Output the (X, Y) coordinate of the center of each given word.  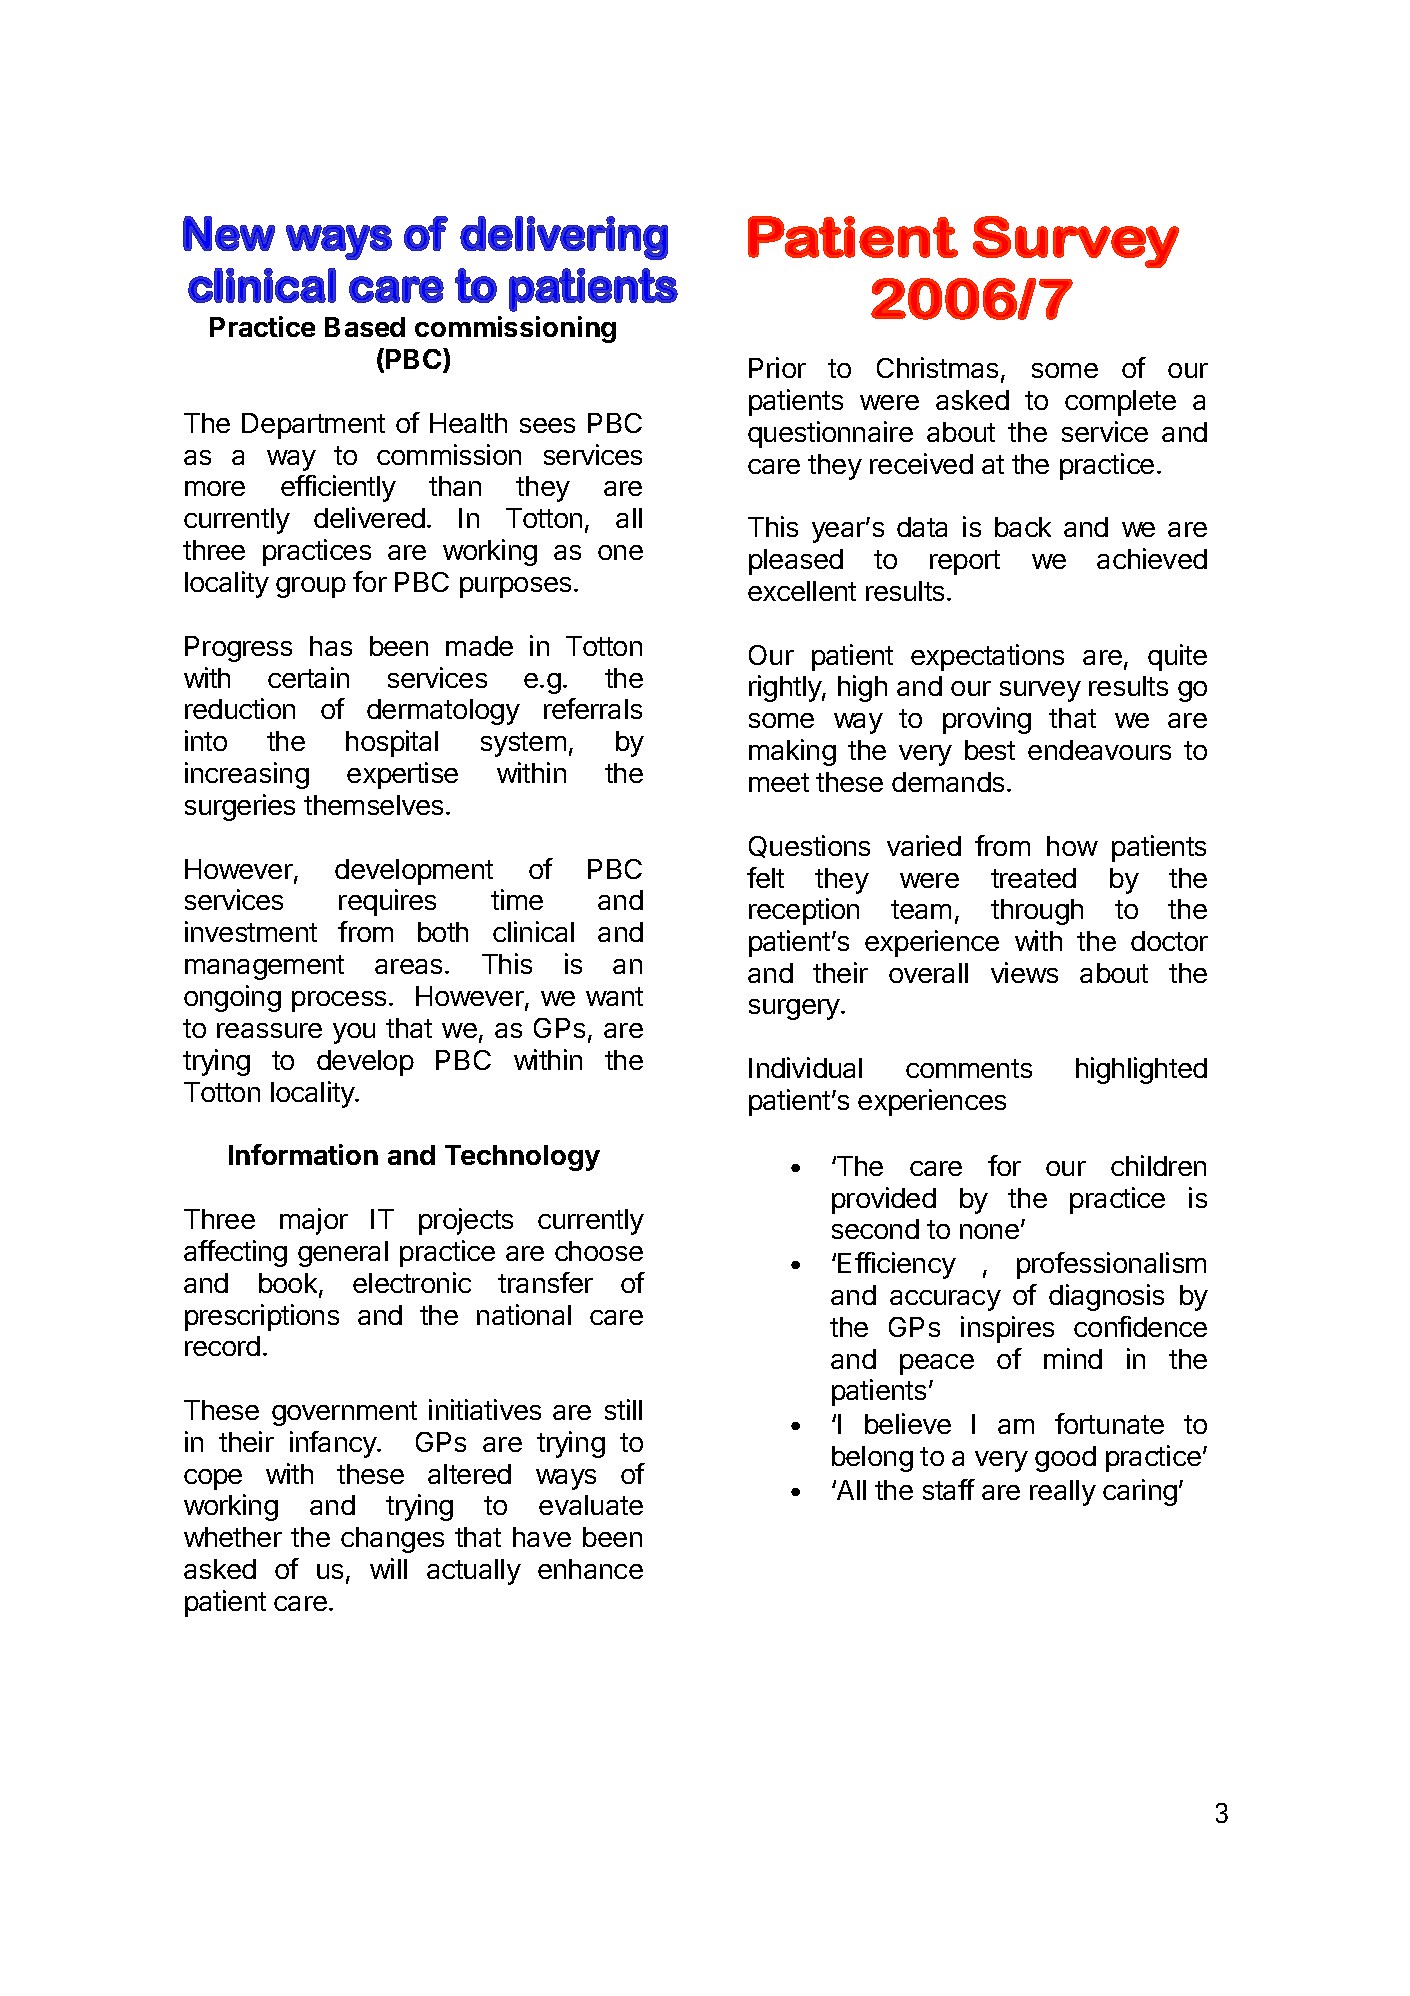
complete (1120, 403)
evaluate (591, 1505)
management (264, 967)
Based (365, 327)
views (1024, 972)
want (614, 996)
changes (392, 1540)
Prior (777, 367)
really (1063, 1493)
